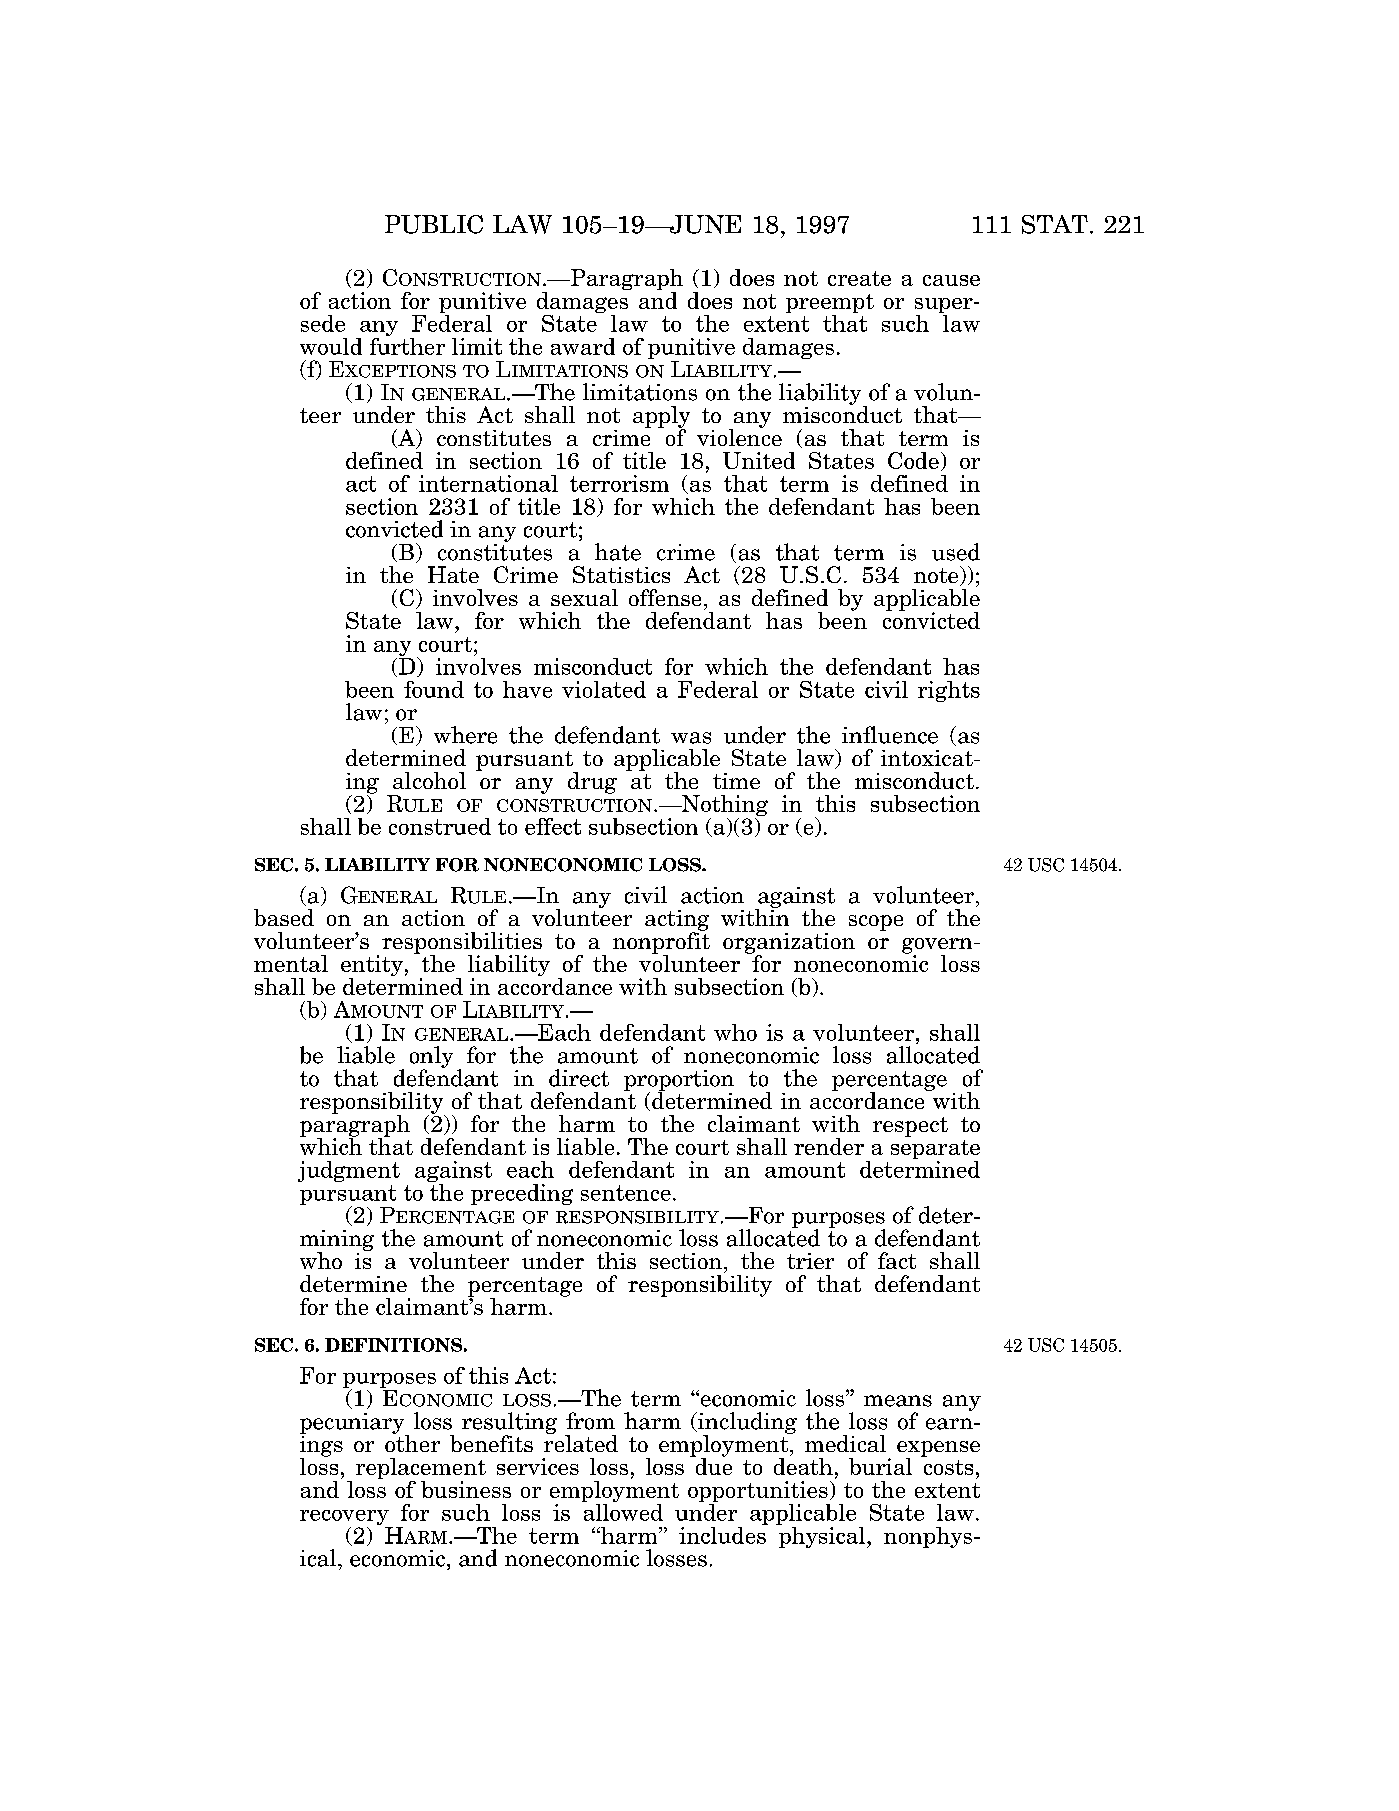 This document has height=1811, width=1399. What do you see at coordinates (859, 278) in the document?
I see `create` at bounding box center [859, 278].
